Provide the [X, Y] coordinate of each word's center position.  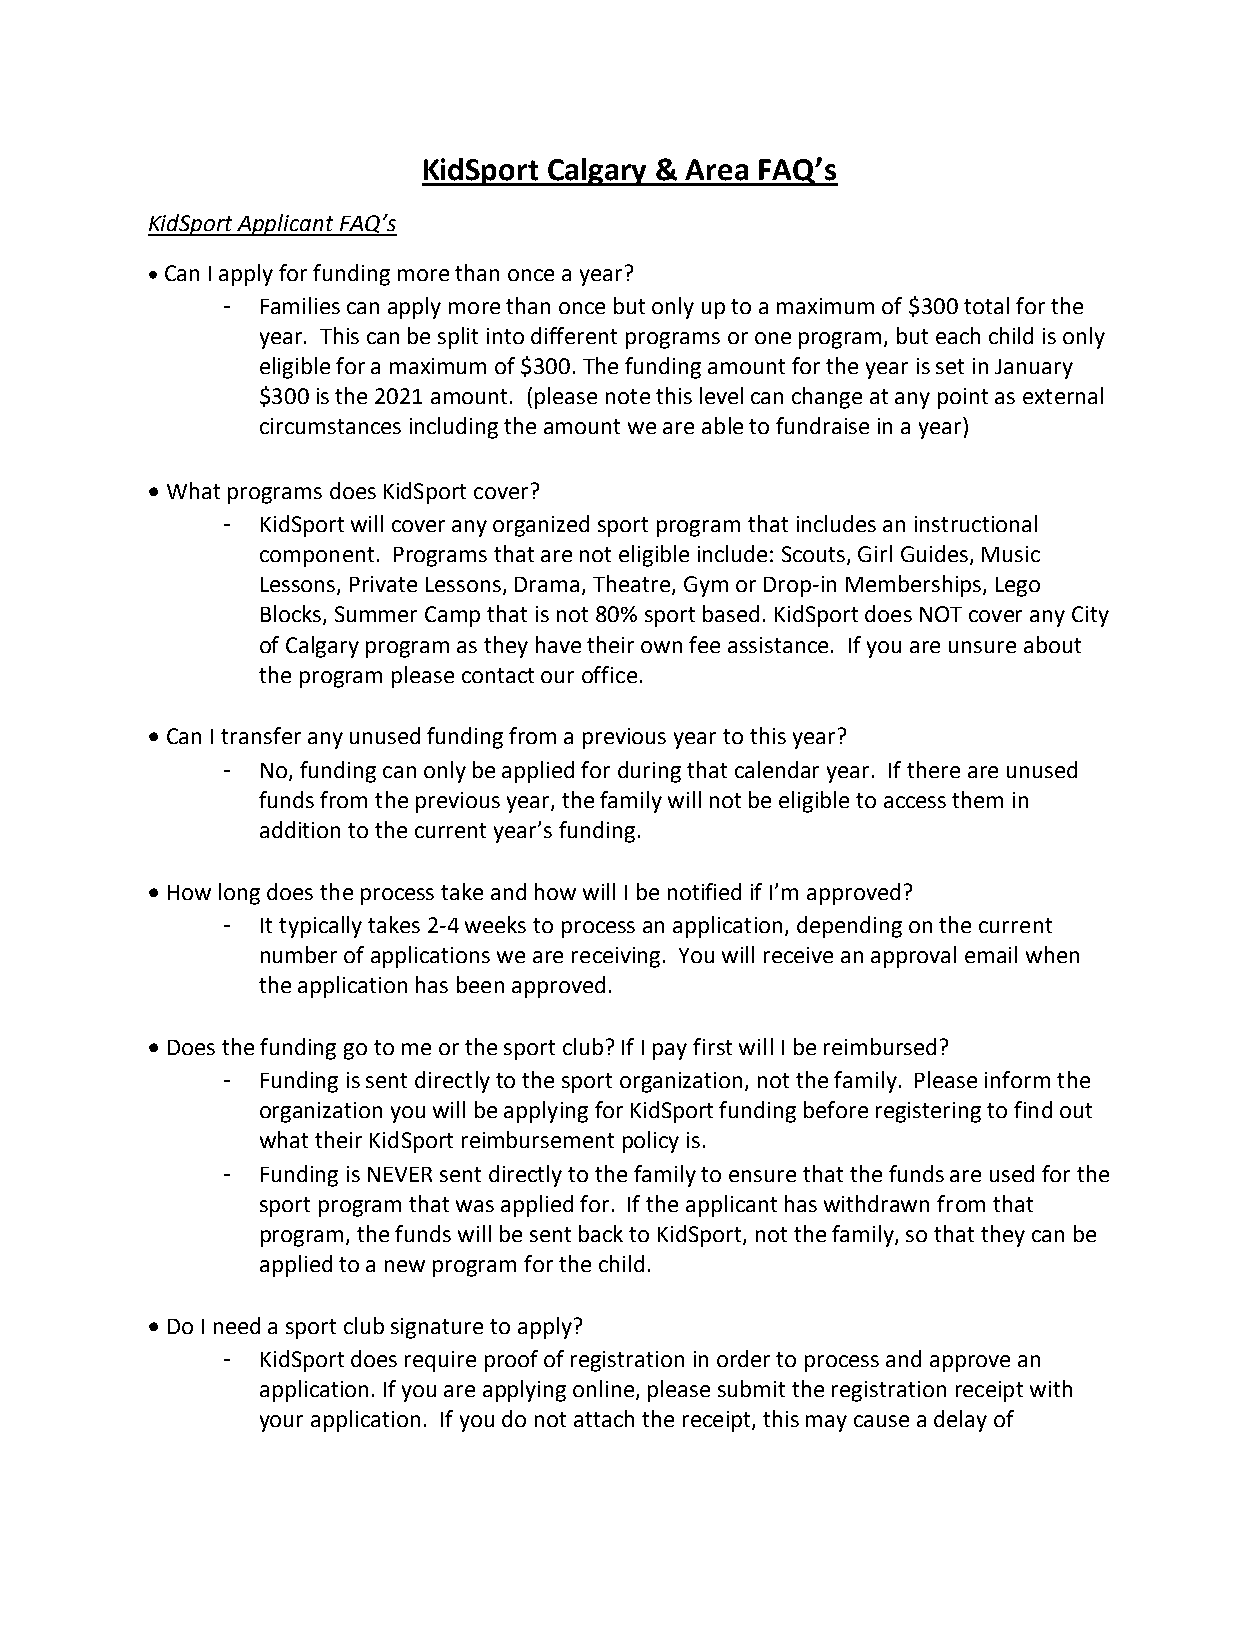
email [991, 954]
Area [716, 170]
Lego [1018, 587]
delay [960, 1421]
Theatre [631, 583]
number [299, 954]
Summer [376, 614]
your [281, 1423]
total [986, 305]
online [605, 1390]
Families [300, 305]
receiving [616, 957]
